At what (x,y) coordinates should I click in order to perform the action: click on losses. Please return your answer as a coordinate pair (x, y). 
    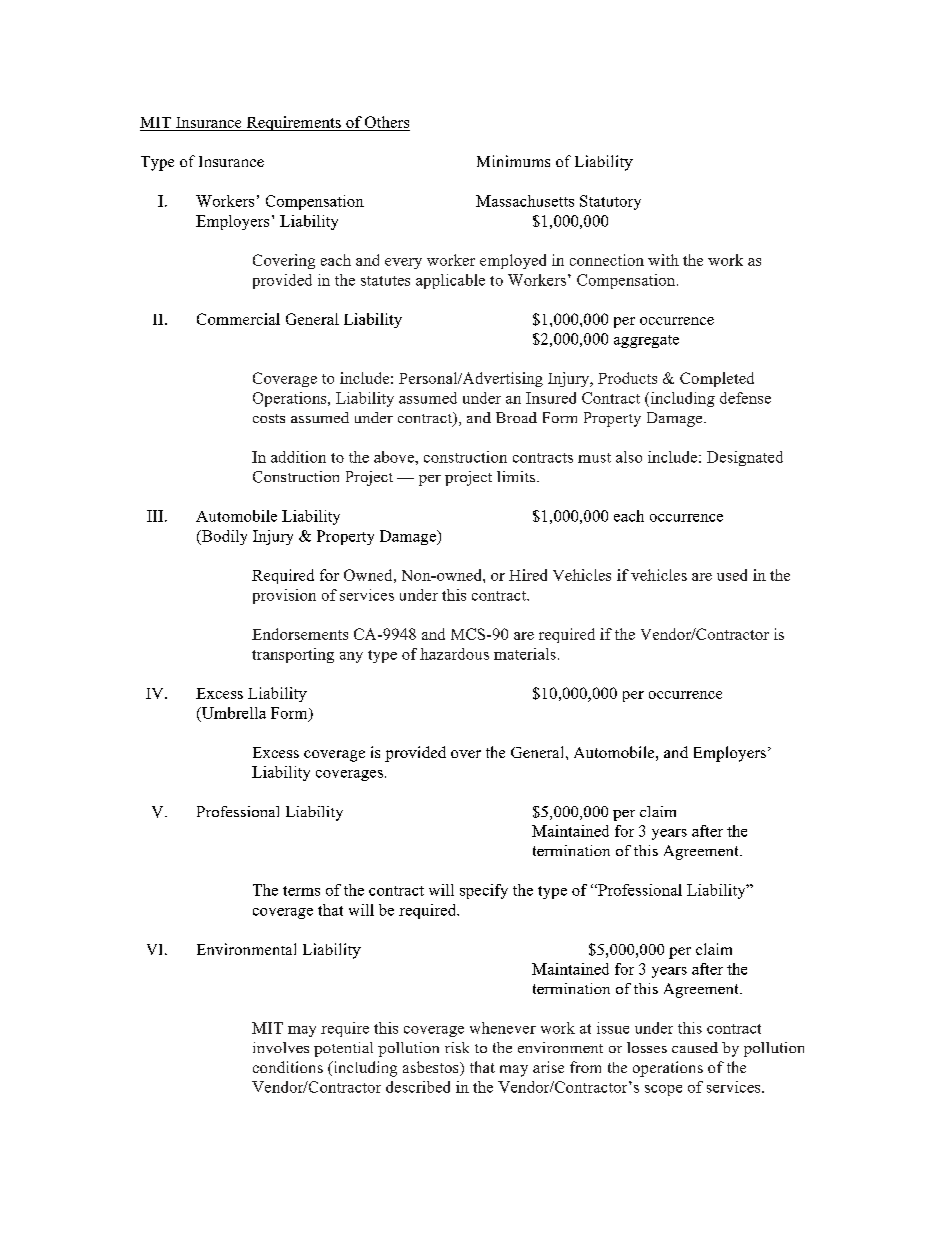
    Looking at the image, I should click on (647, 1047).
